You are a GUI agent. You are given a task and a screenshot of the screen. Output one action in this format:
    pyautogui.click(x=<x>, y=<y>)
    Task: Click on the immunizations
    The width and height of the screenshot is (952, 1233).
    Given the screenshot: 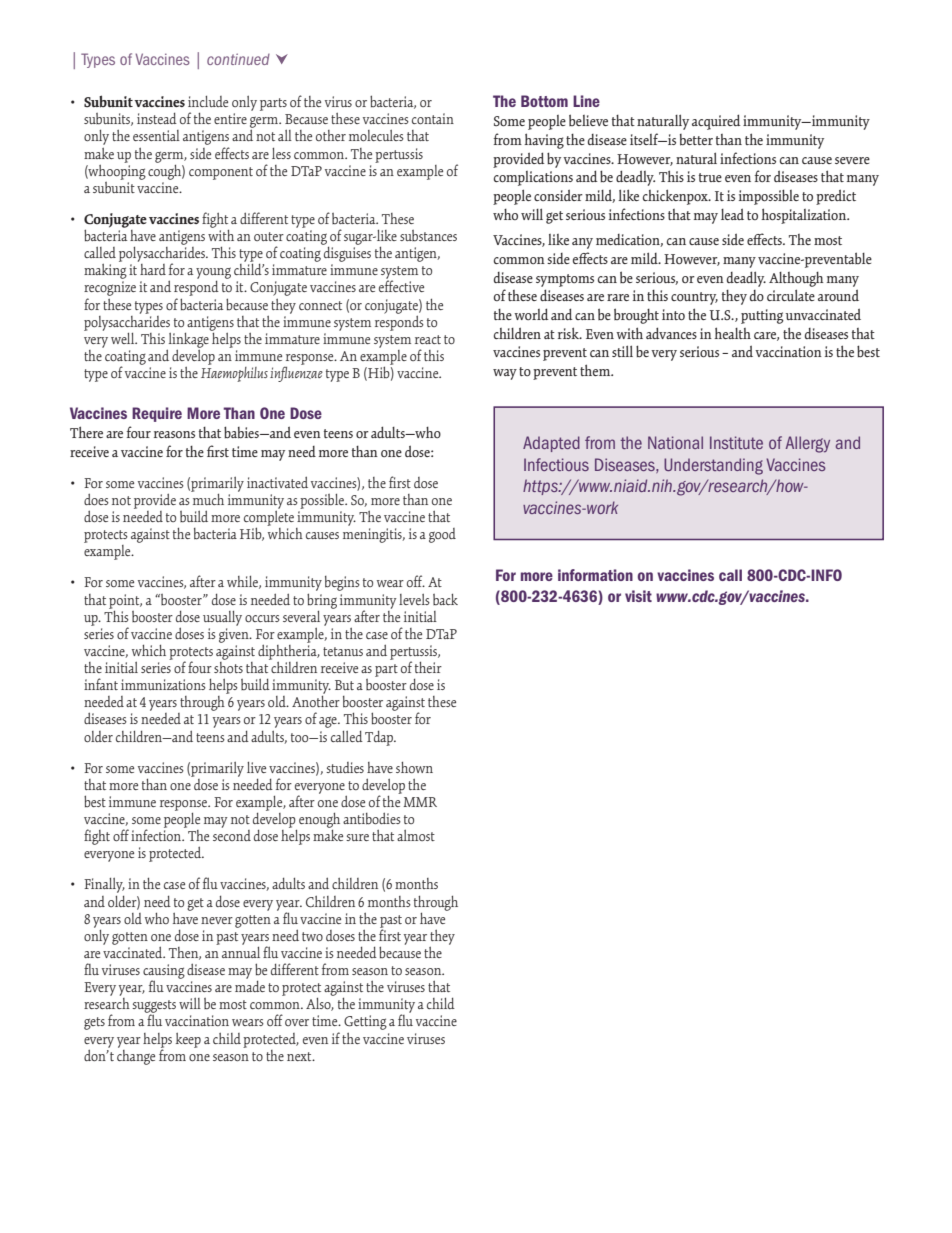 What is the action you would take?
    pyautogui.click(x=163, y=684)
